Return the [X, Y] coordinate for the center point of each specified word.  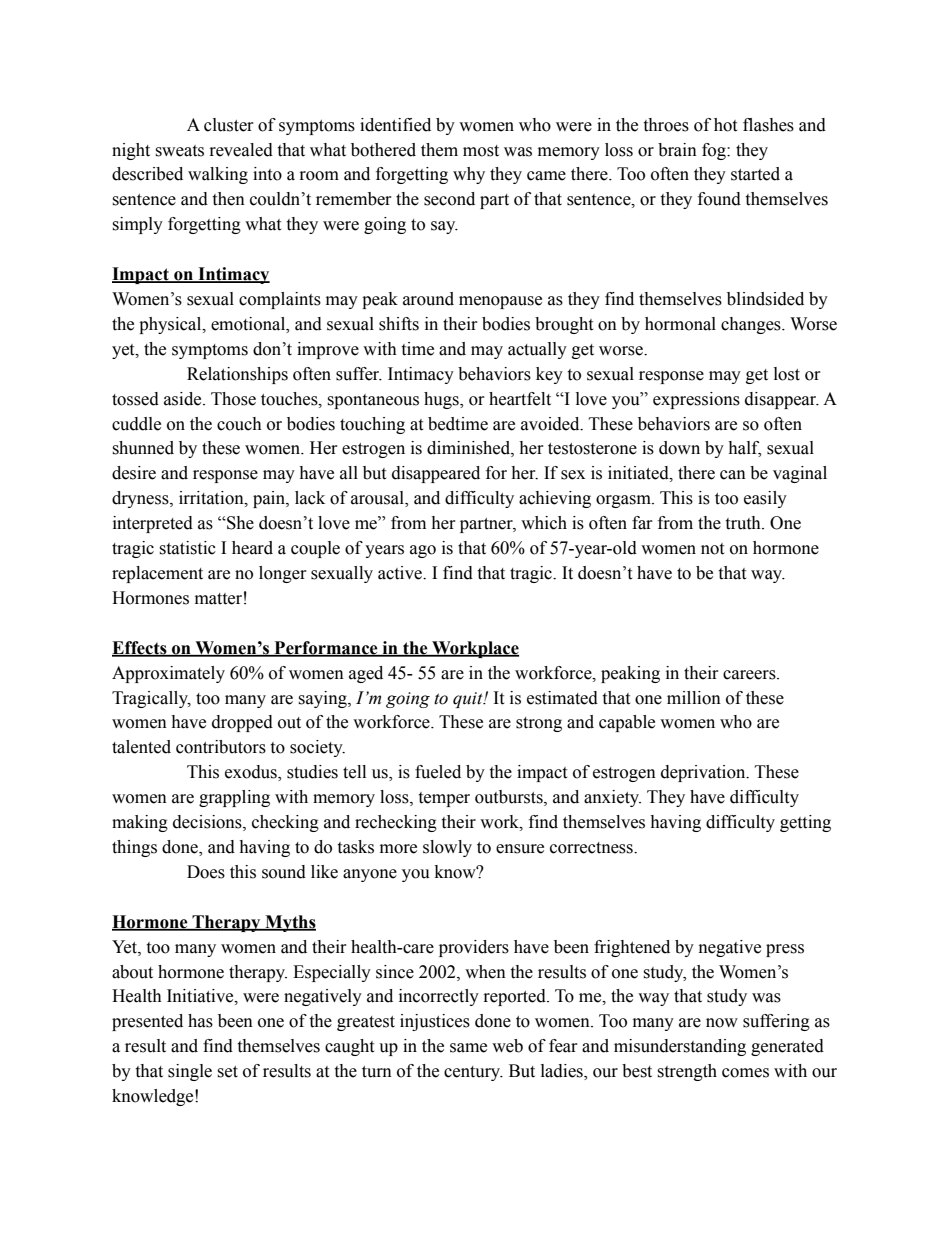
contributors [221, 747]
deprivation [704, 773]
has [200, 1021]
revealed [241, 150]
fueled [438, 772]
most [481, 151]
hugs [442, 400]
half [744, 449]
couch [239, 424]
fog [715, 151]
